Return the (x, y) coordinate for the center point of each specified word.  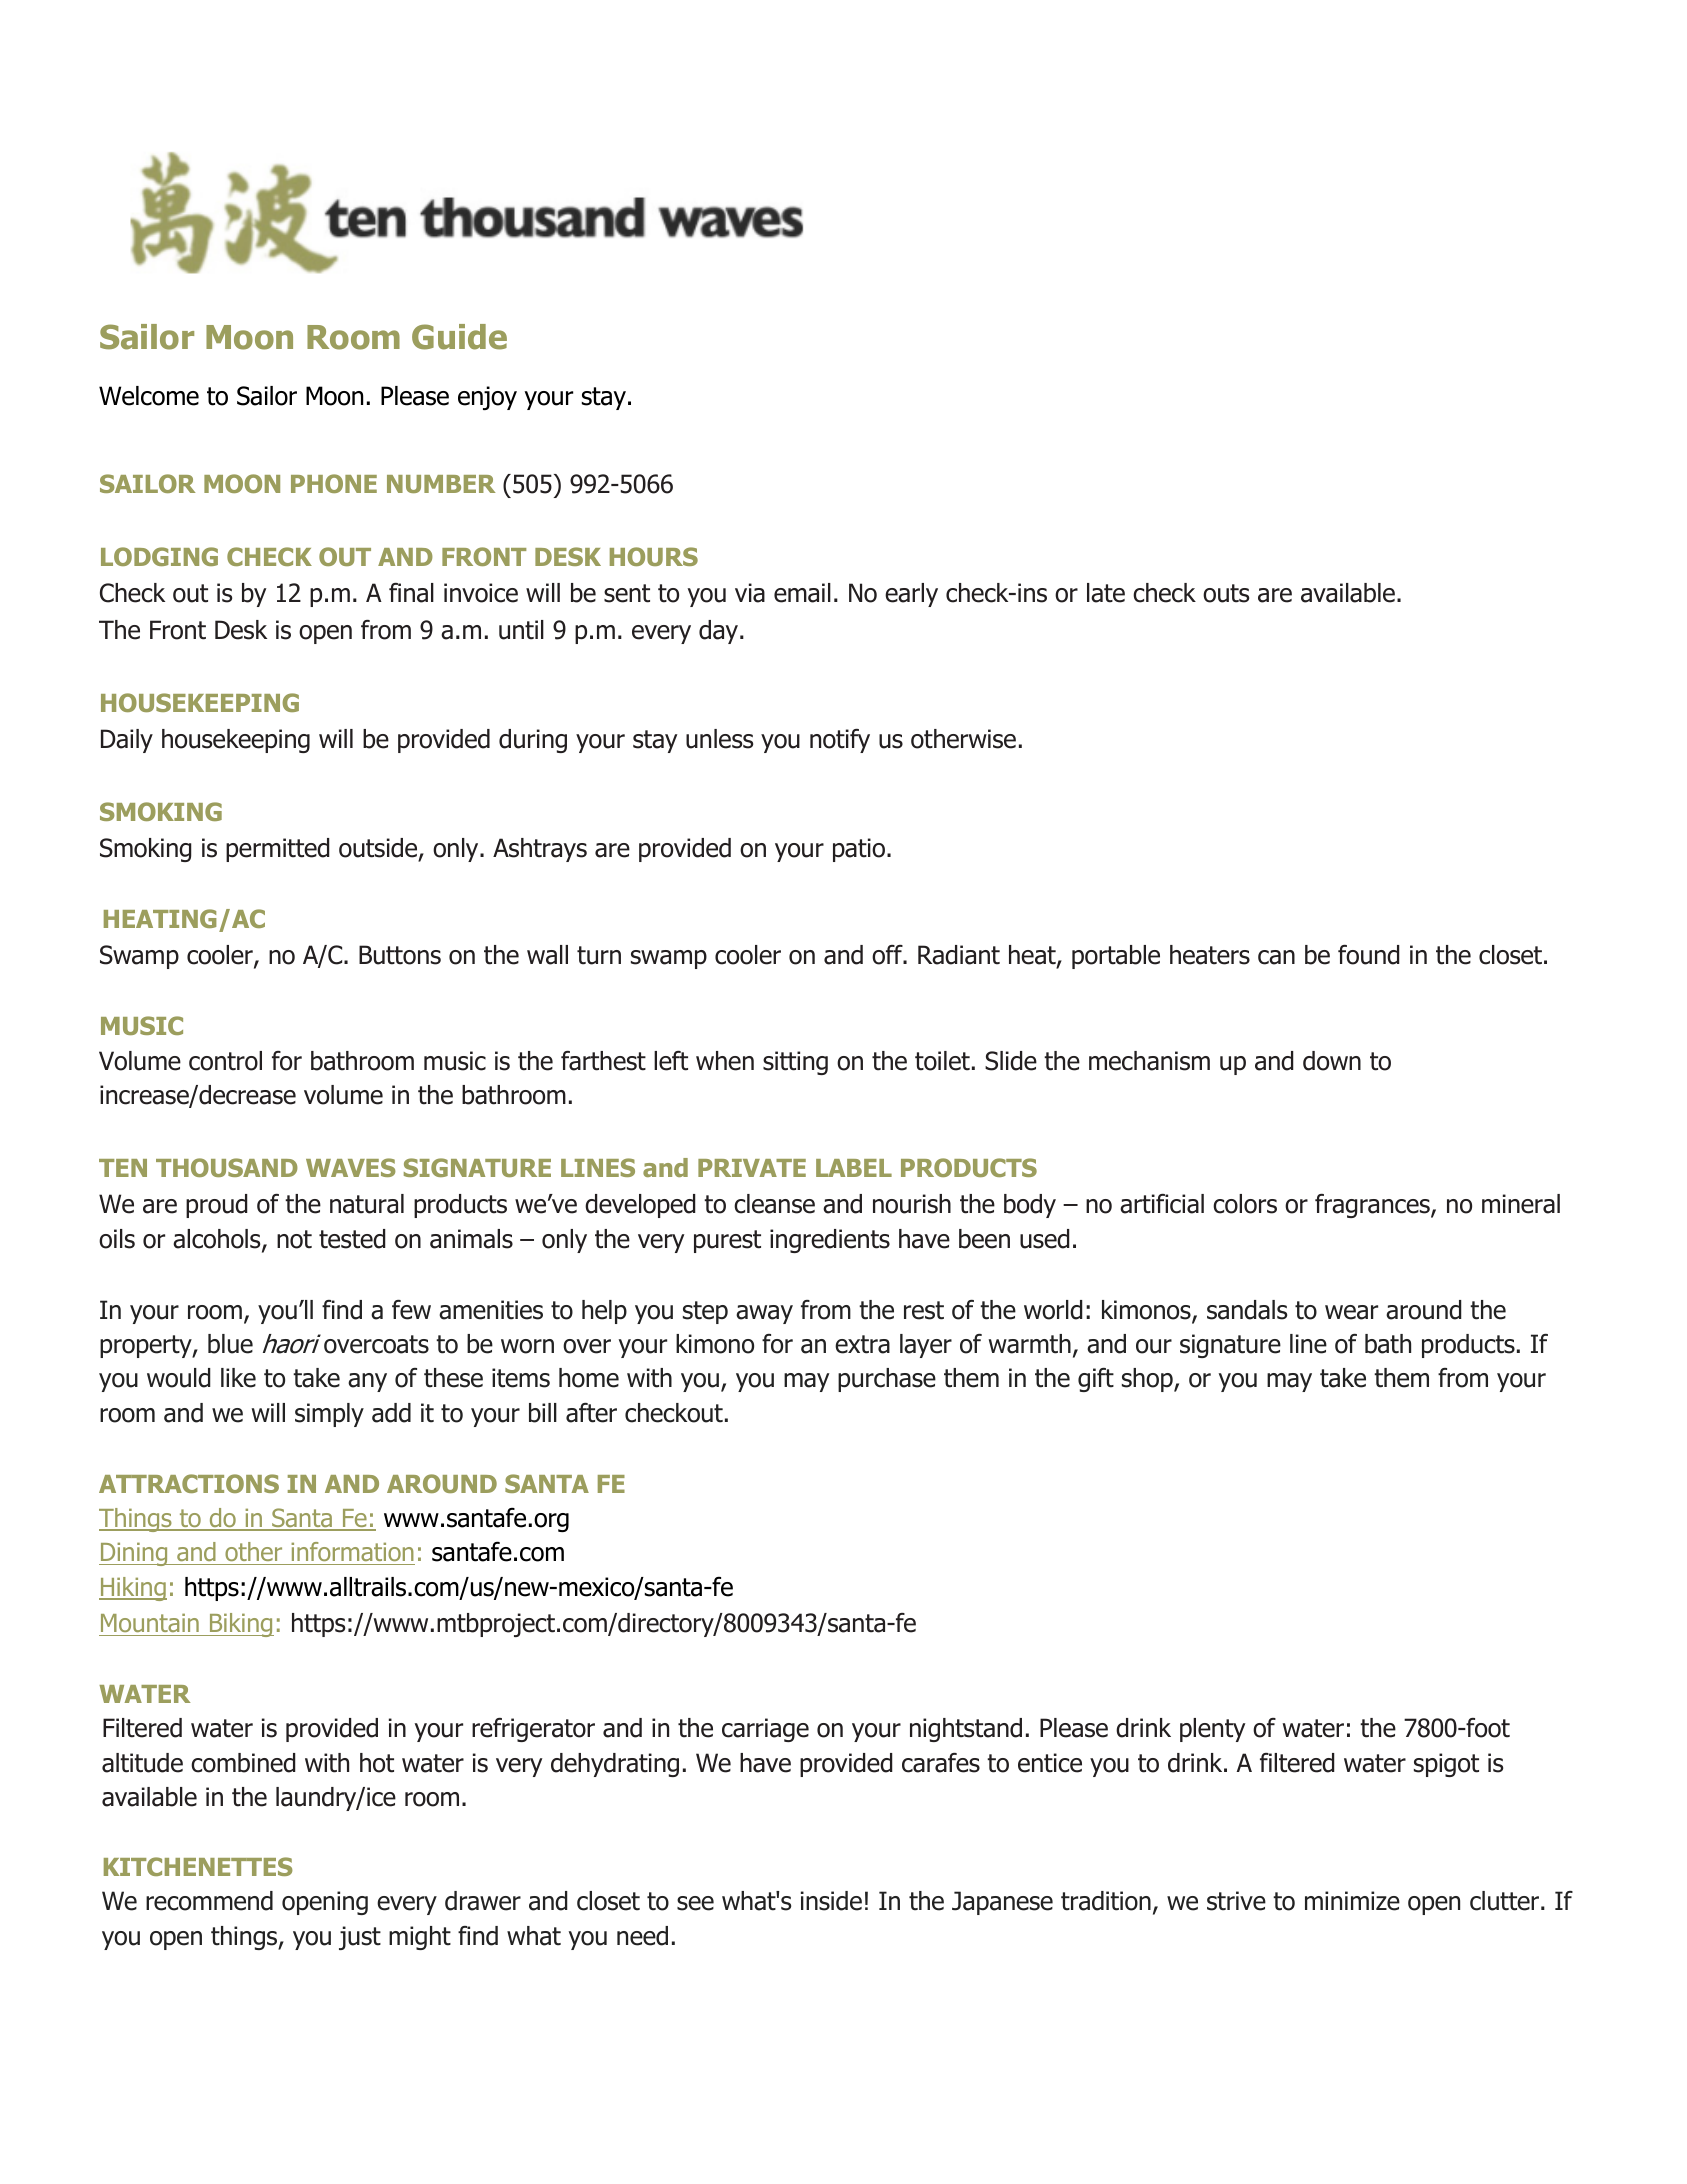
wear (1351, 1312)
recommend (209, 1901)
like (238, 1378)
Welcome (149, 396)
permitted (278, 850)
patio (859, 850)
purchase (887, 1380)
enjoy (487, 398)
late (1106, 593)
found (1369, 955)
